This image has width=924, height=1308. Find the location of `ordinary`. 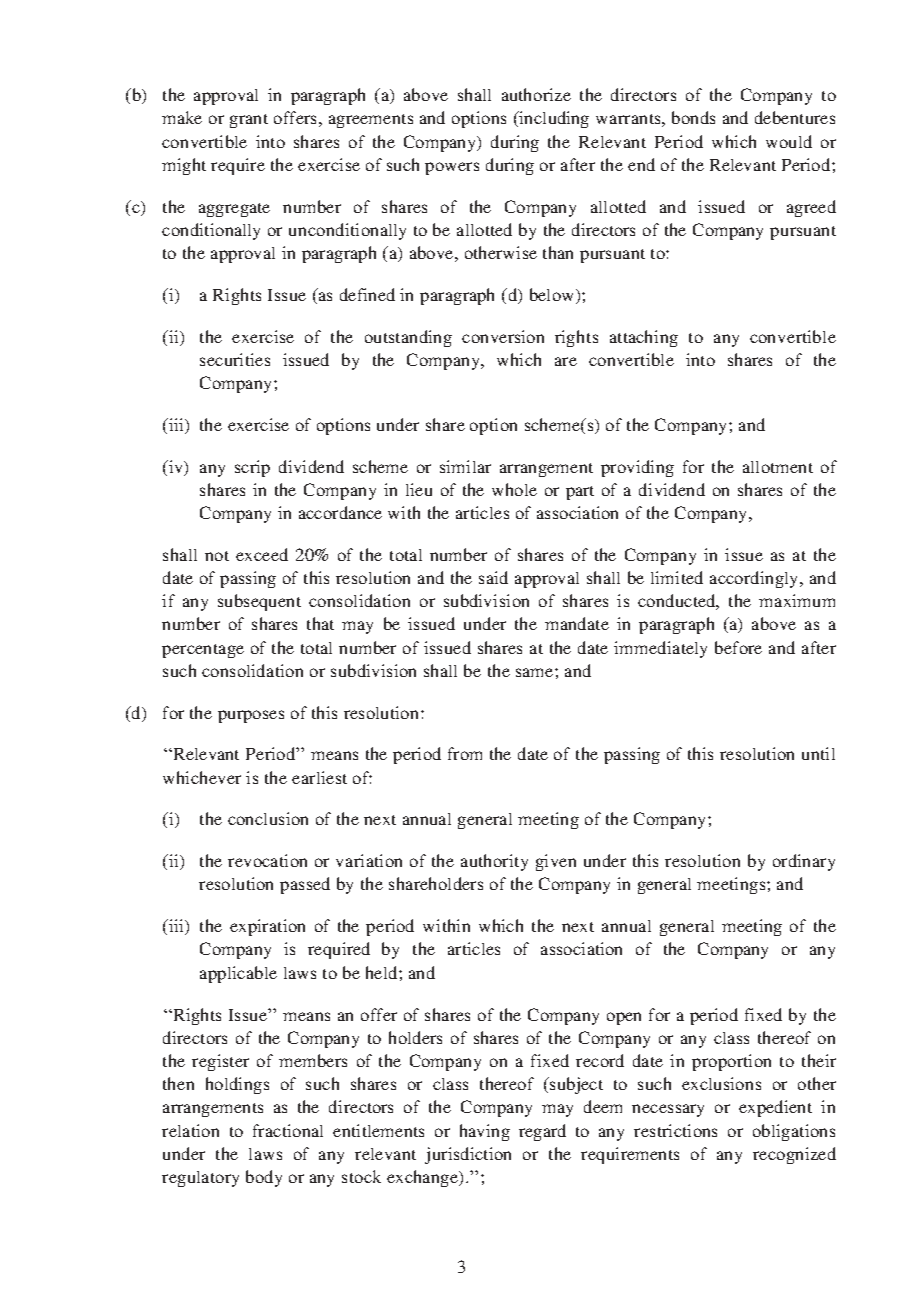

ordinary is located at coordinates (804, 862).
